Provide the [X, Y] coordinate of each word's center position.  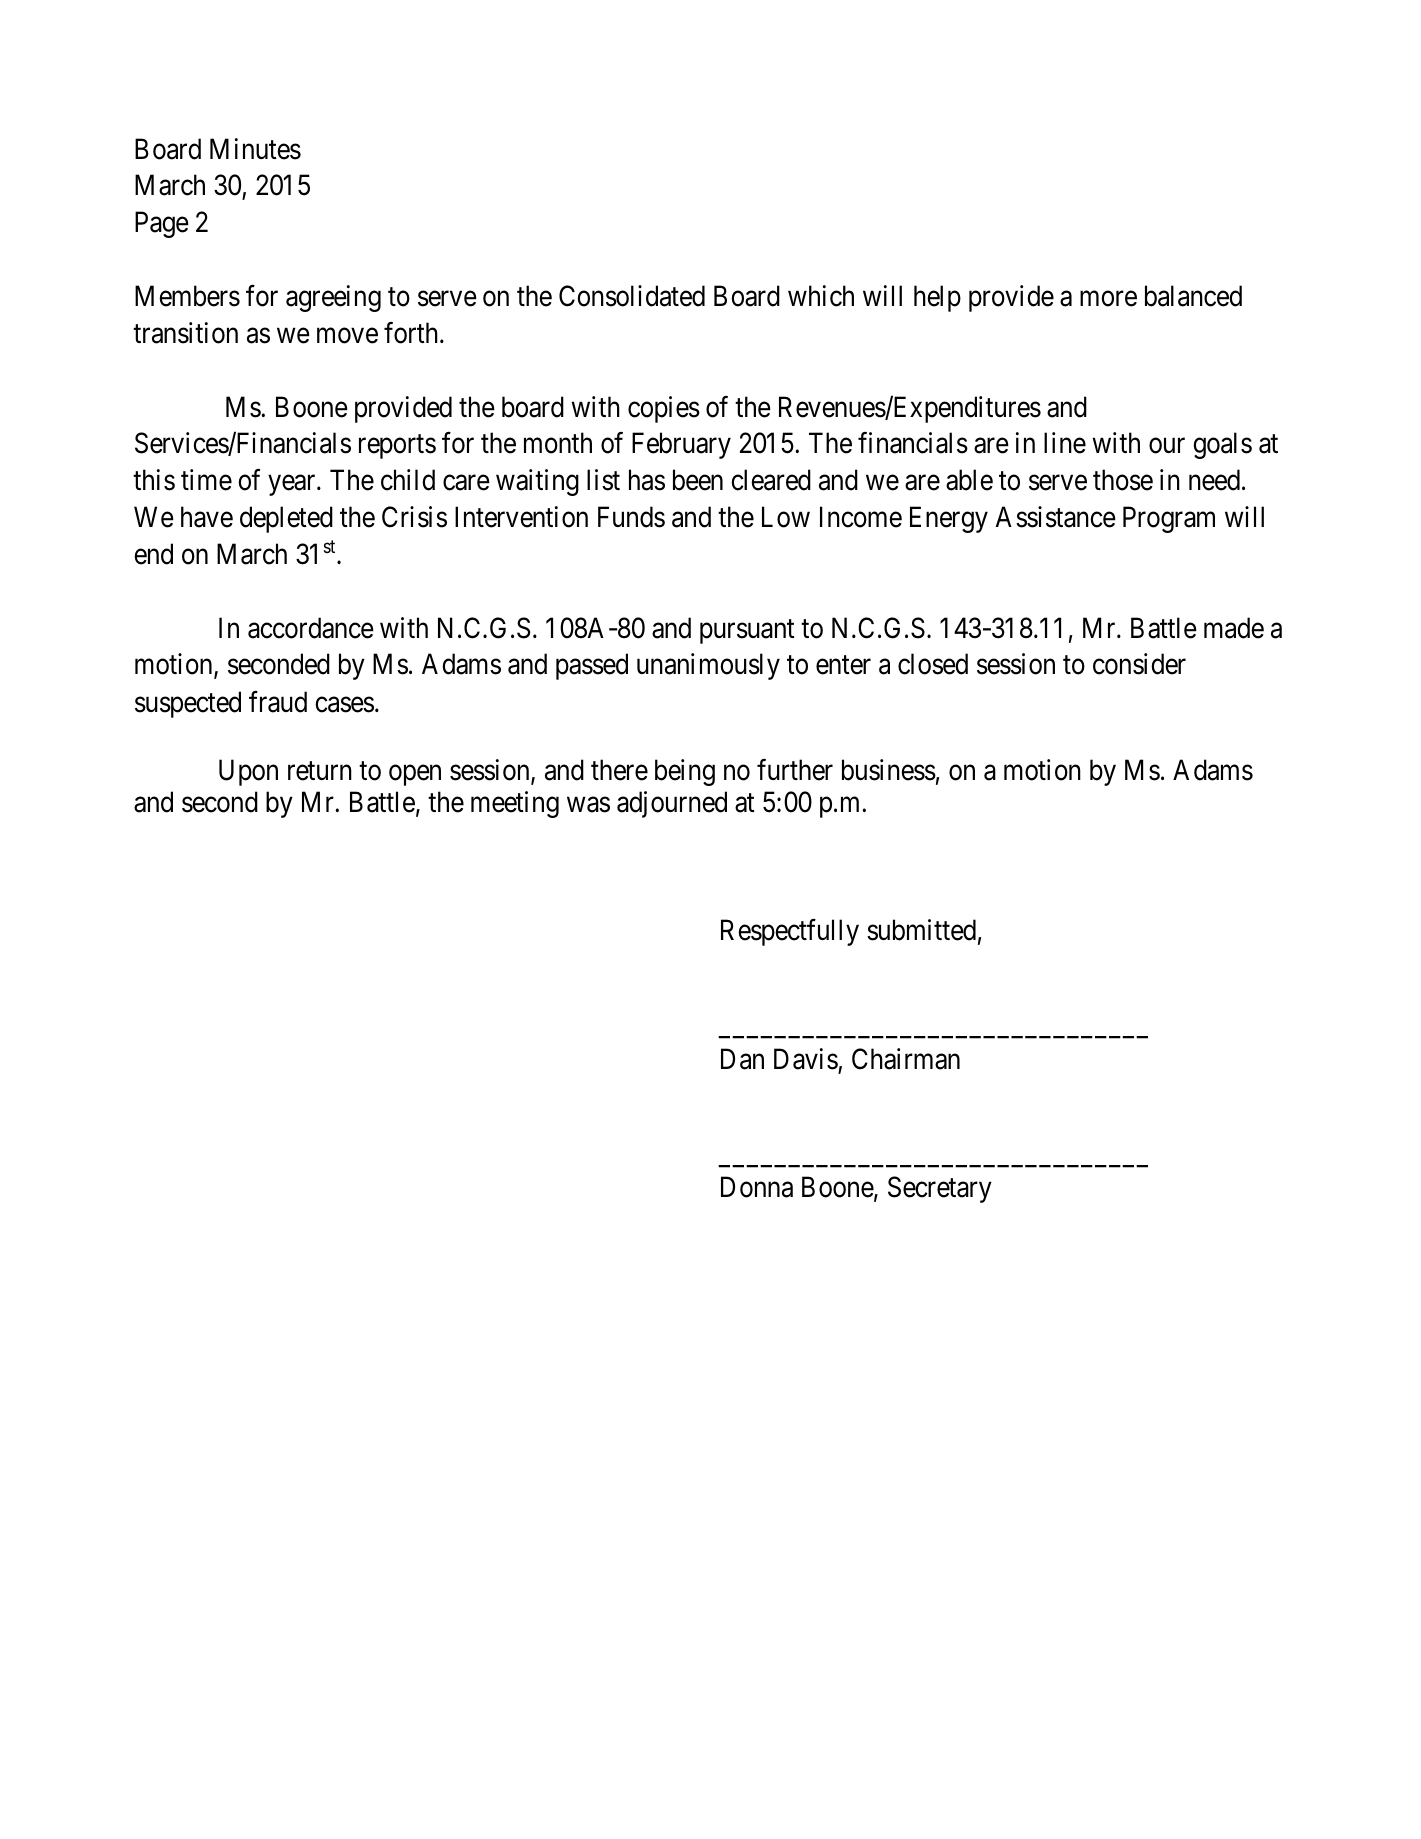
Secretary [940, 1189]
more [1108, 299]
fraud [278, 702]
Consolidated [632, 296]
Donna [757, 1187]
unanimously [708, 666]
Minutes [255, 149]
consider [1139, 664]
